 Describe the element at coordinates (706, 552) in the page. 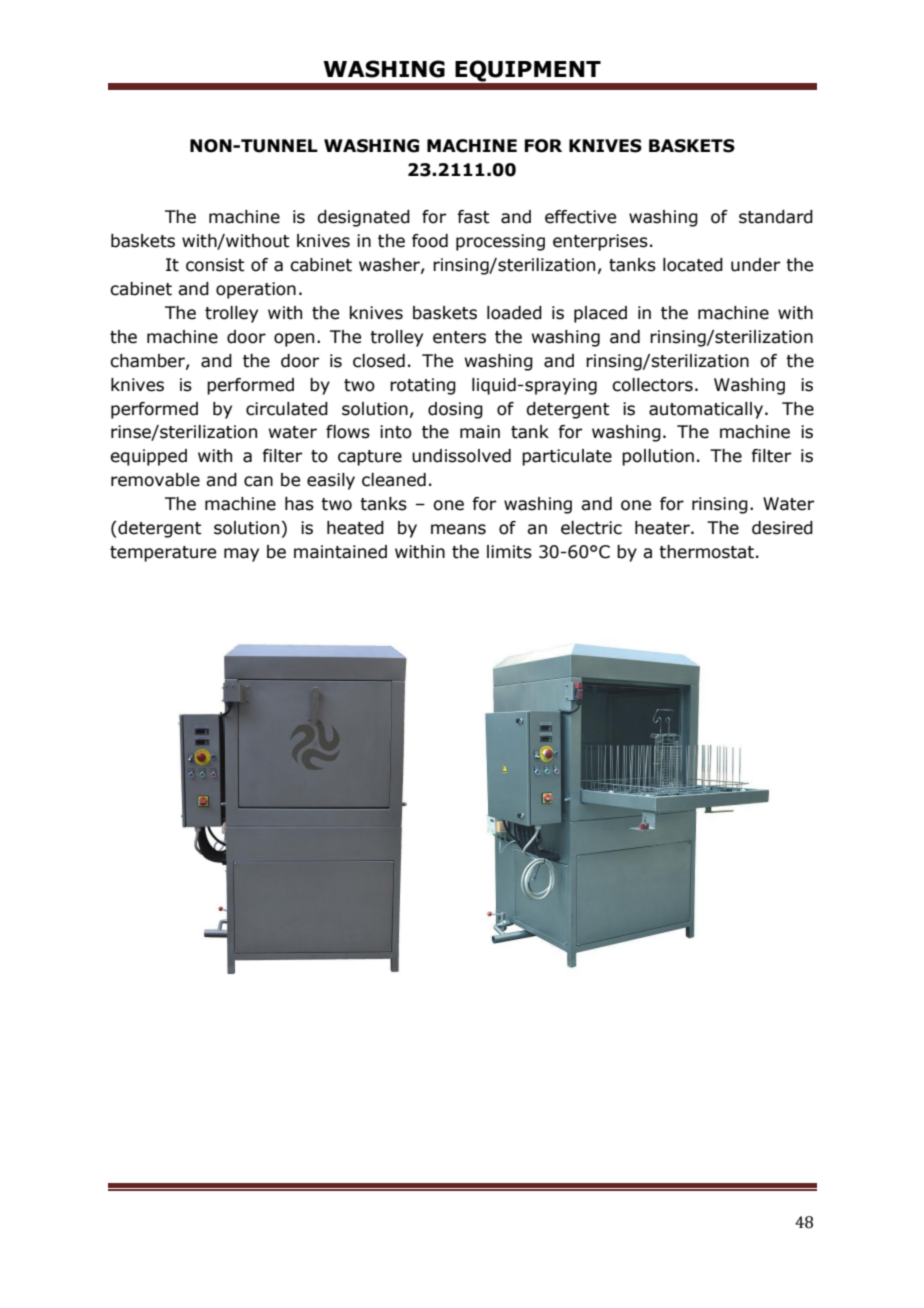

I see `thermostat` at that location.
